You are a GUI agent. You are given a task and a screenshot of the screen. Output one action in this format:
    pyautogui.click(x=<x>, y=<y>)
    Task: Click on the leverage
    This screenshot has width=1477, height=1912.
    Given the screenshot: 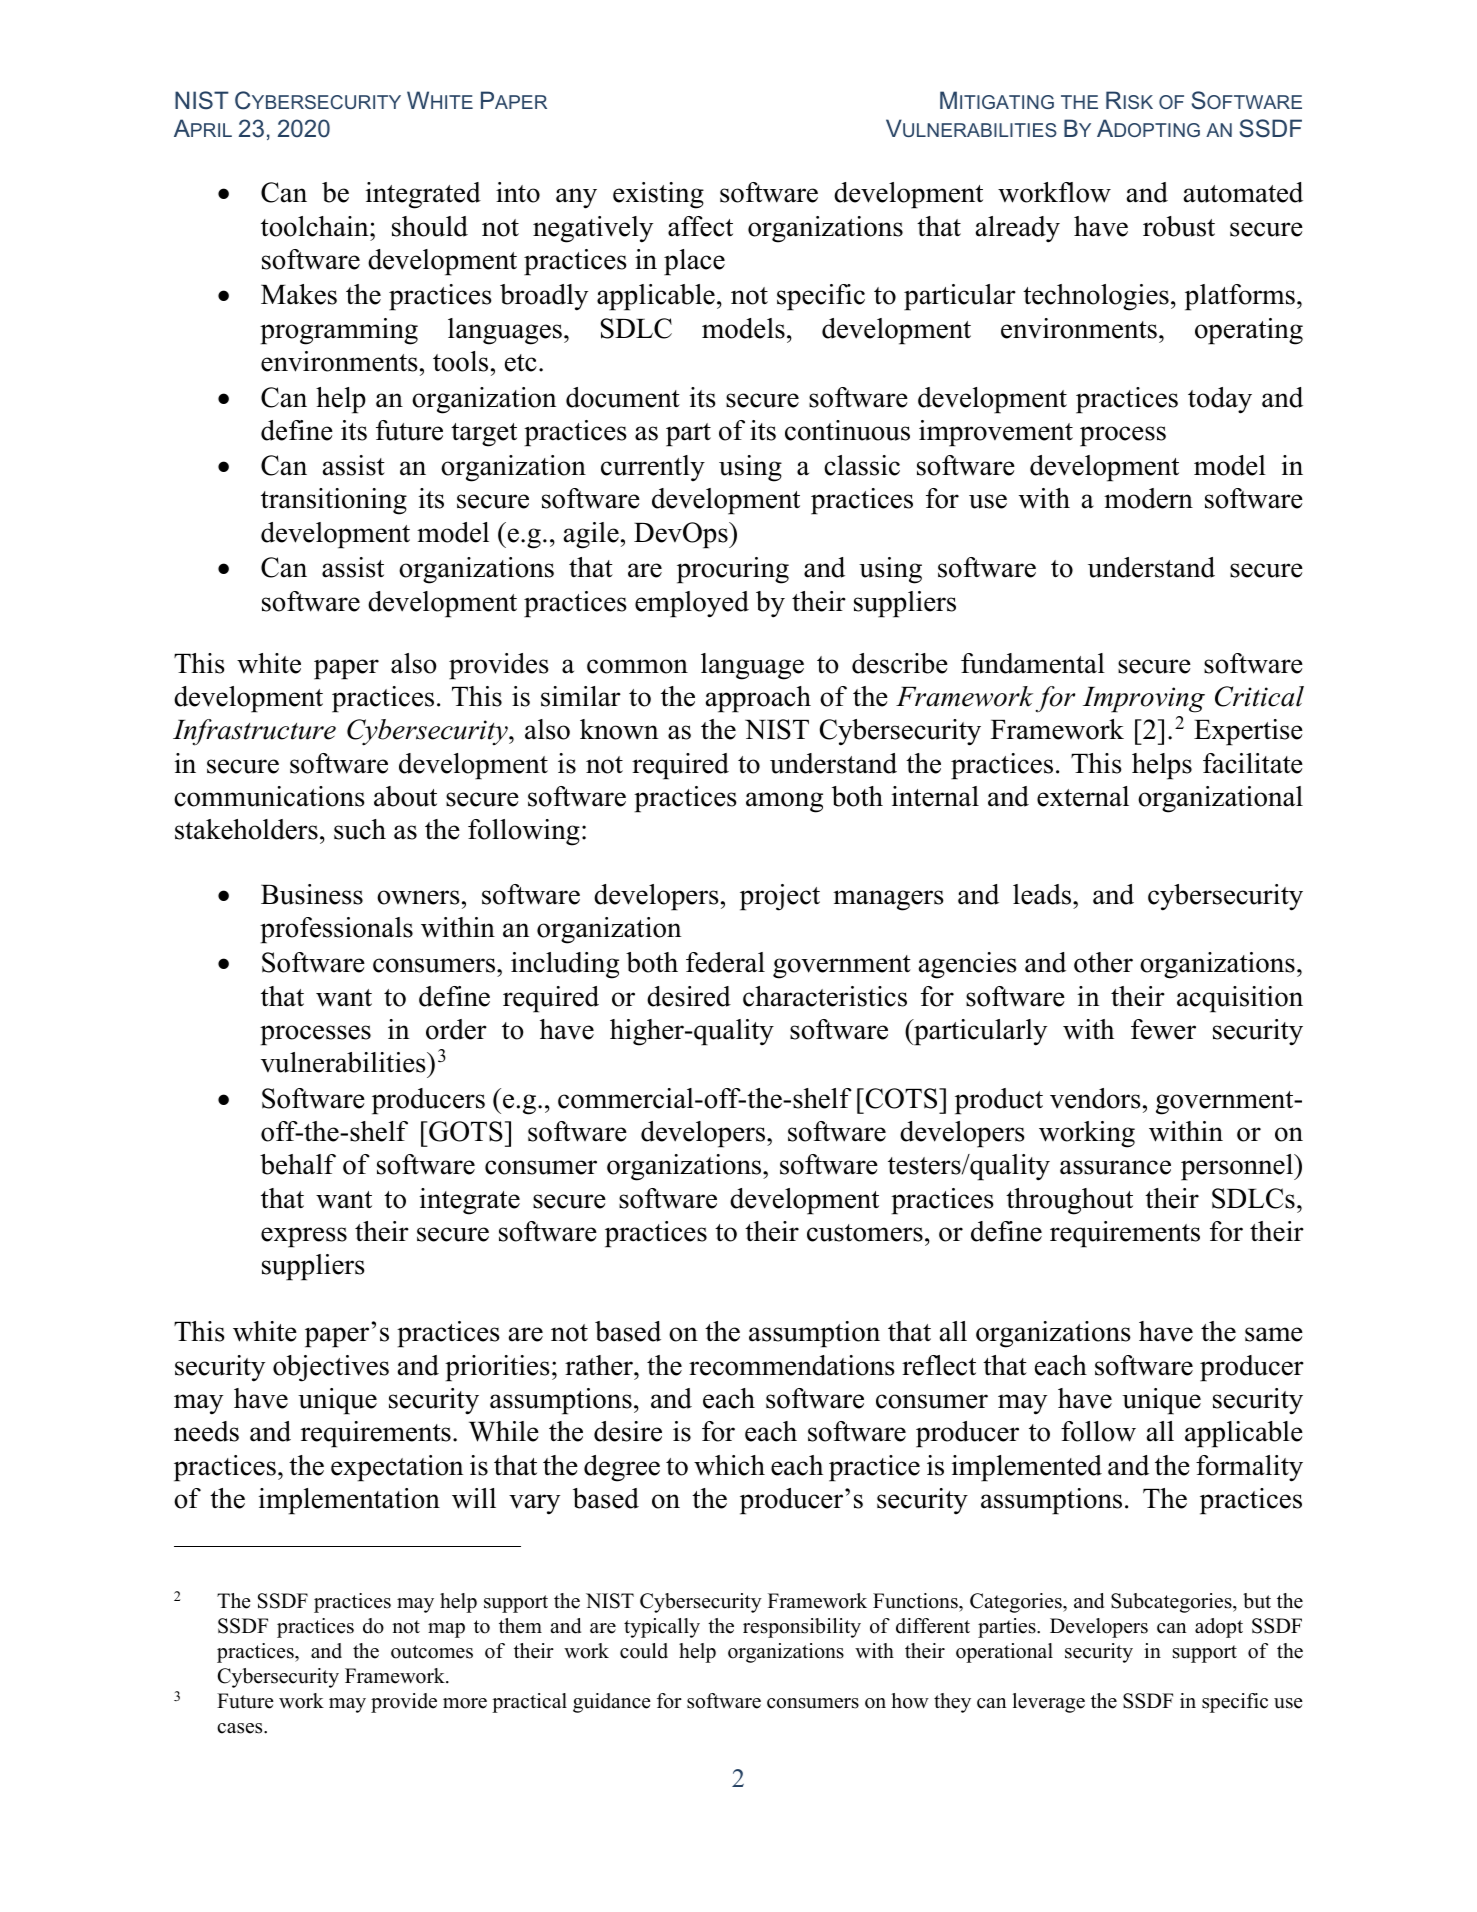 What is the action you would take?
    pyautogui.click(x=1048, y=1703)
